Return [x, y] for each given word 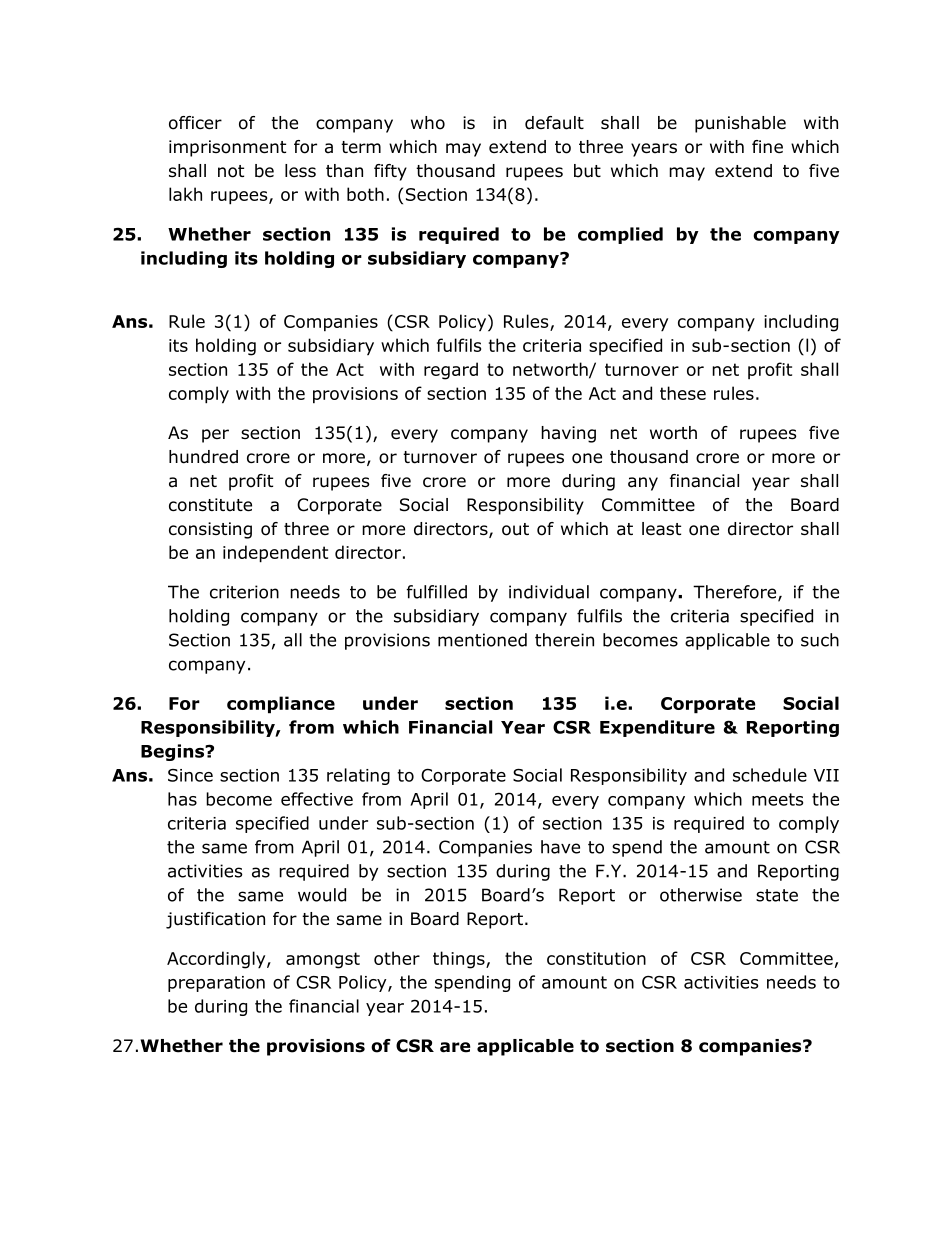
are [455, 1047]
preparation [216, 984]
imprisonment [227, 148]
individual [549, 592]
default [554, 123]
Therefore [736, 593]
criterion [244, 592]
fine [767, 146]
